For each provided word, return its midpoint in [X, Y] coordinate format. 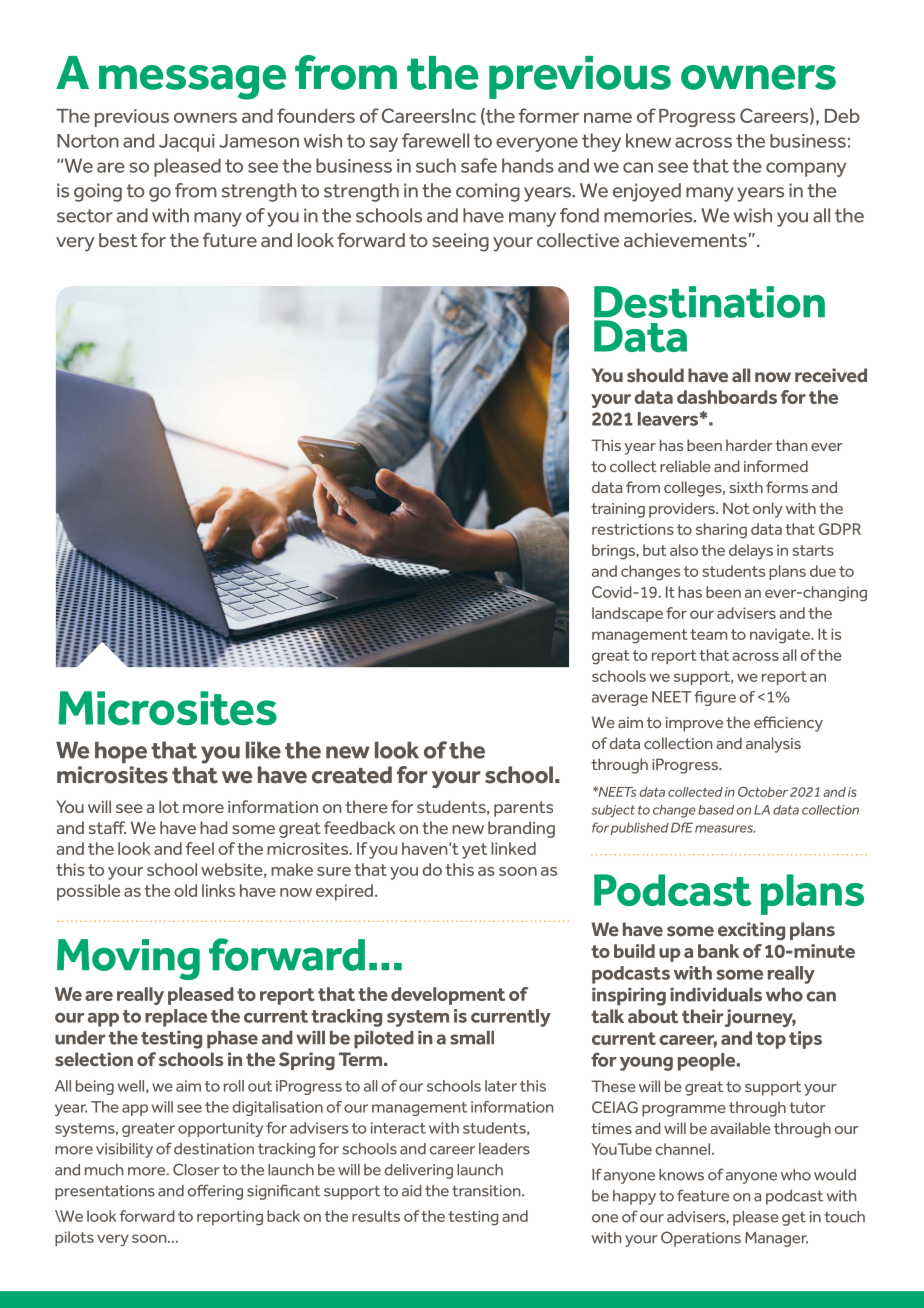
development [448, 996]
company [806, 169]
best [118, 240]
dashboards [727, 397]
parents [523, 809]
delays [751, 552]
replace [176, 1018]
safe [479, 165]
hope [121, 752]
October [763, 791]
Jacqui [187, 143]
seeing [460, 242]
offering [215, 1192]
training [618, 510]
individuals [716, 995]
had [214, 827]
